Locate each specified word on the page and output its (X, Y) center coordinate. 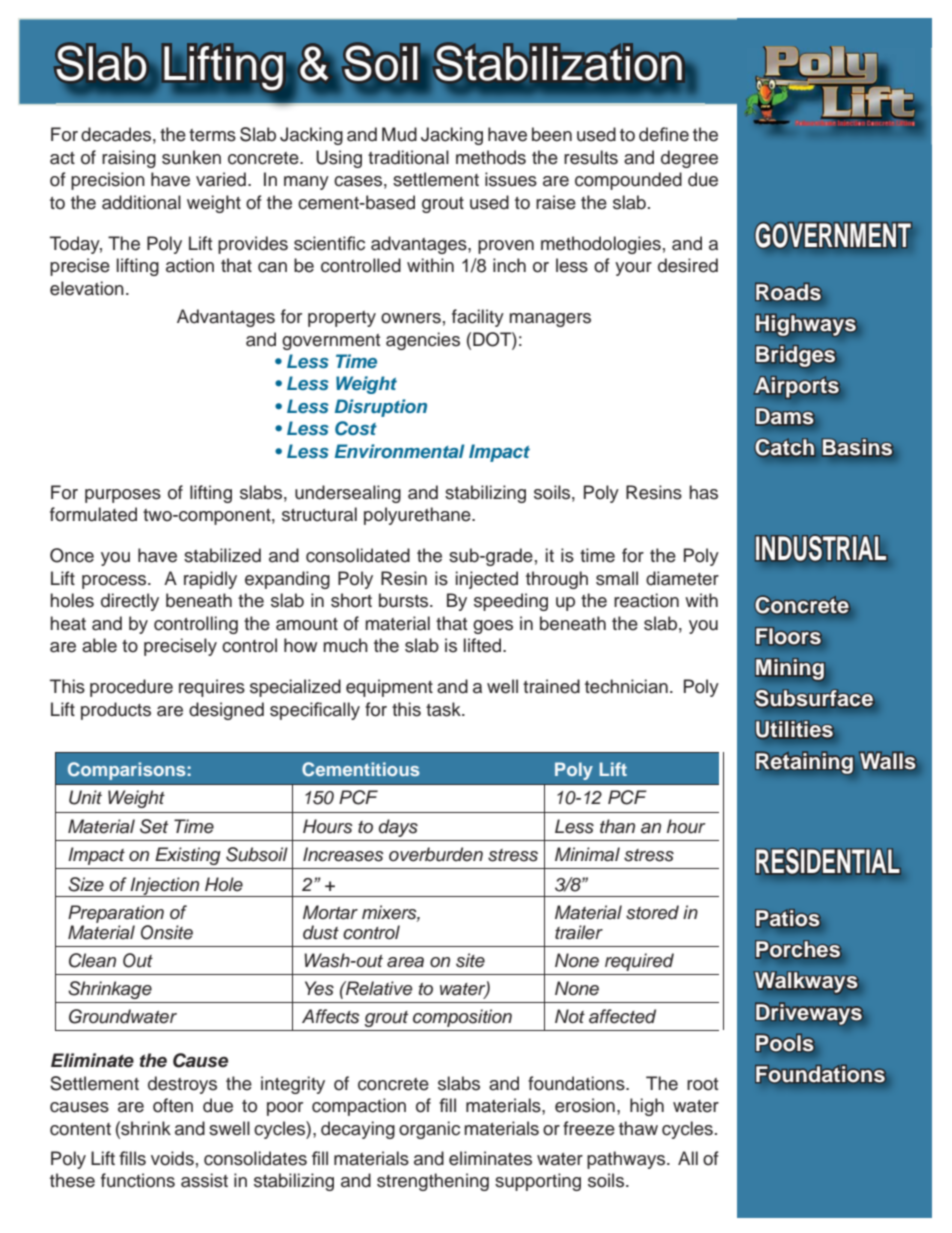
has (703, 492)
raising (129, 159)
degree (689, 159)
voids (172, 1158)
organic (429, 1130)
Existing (188, 856)
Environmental (400, 451)
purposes (123, 496)
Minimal (587, 854)
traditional (408, 157)
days (398, 828)
